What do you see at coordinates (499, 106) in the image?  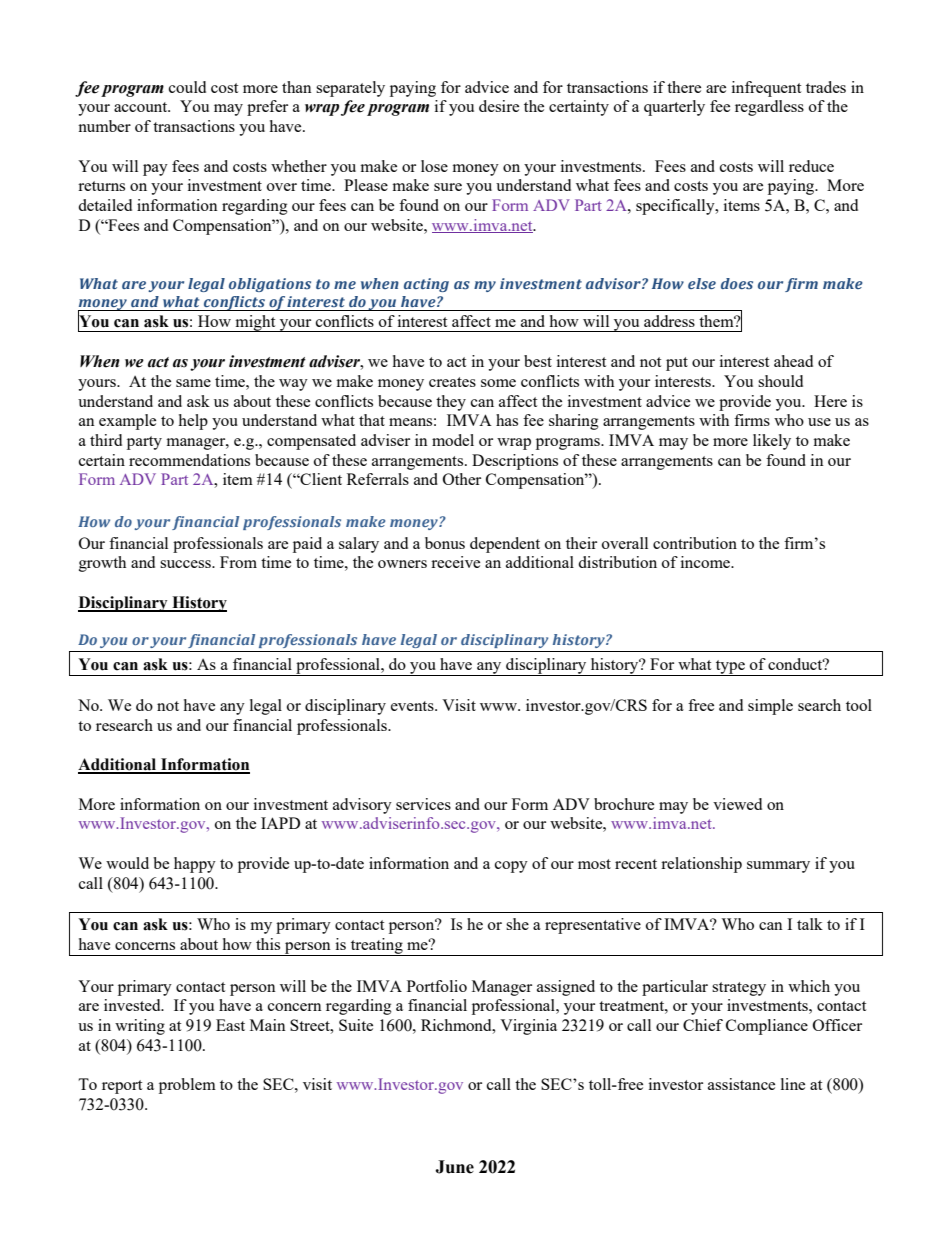 I see `desire` at bounding box center [499, 106].
